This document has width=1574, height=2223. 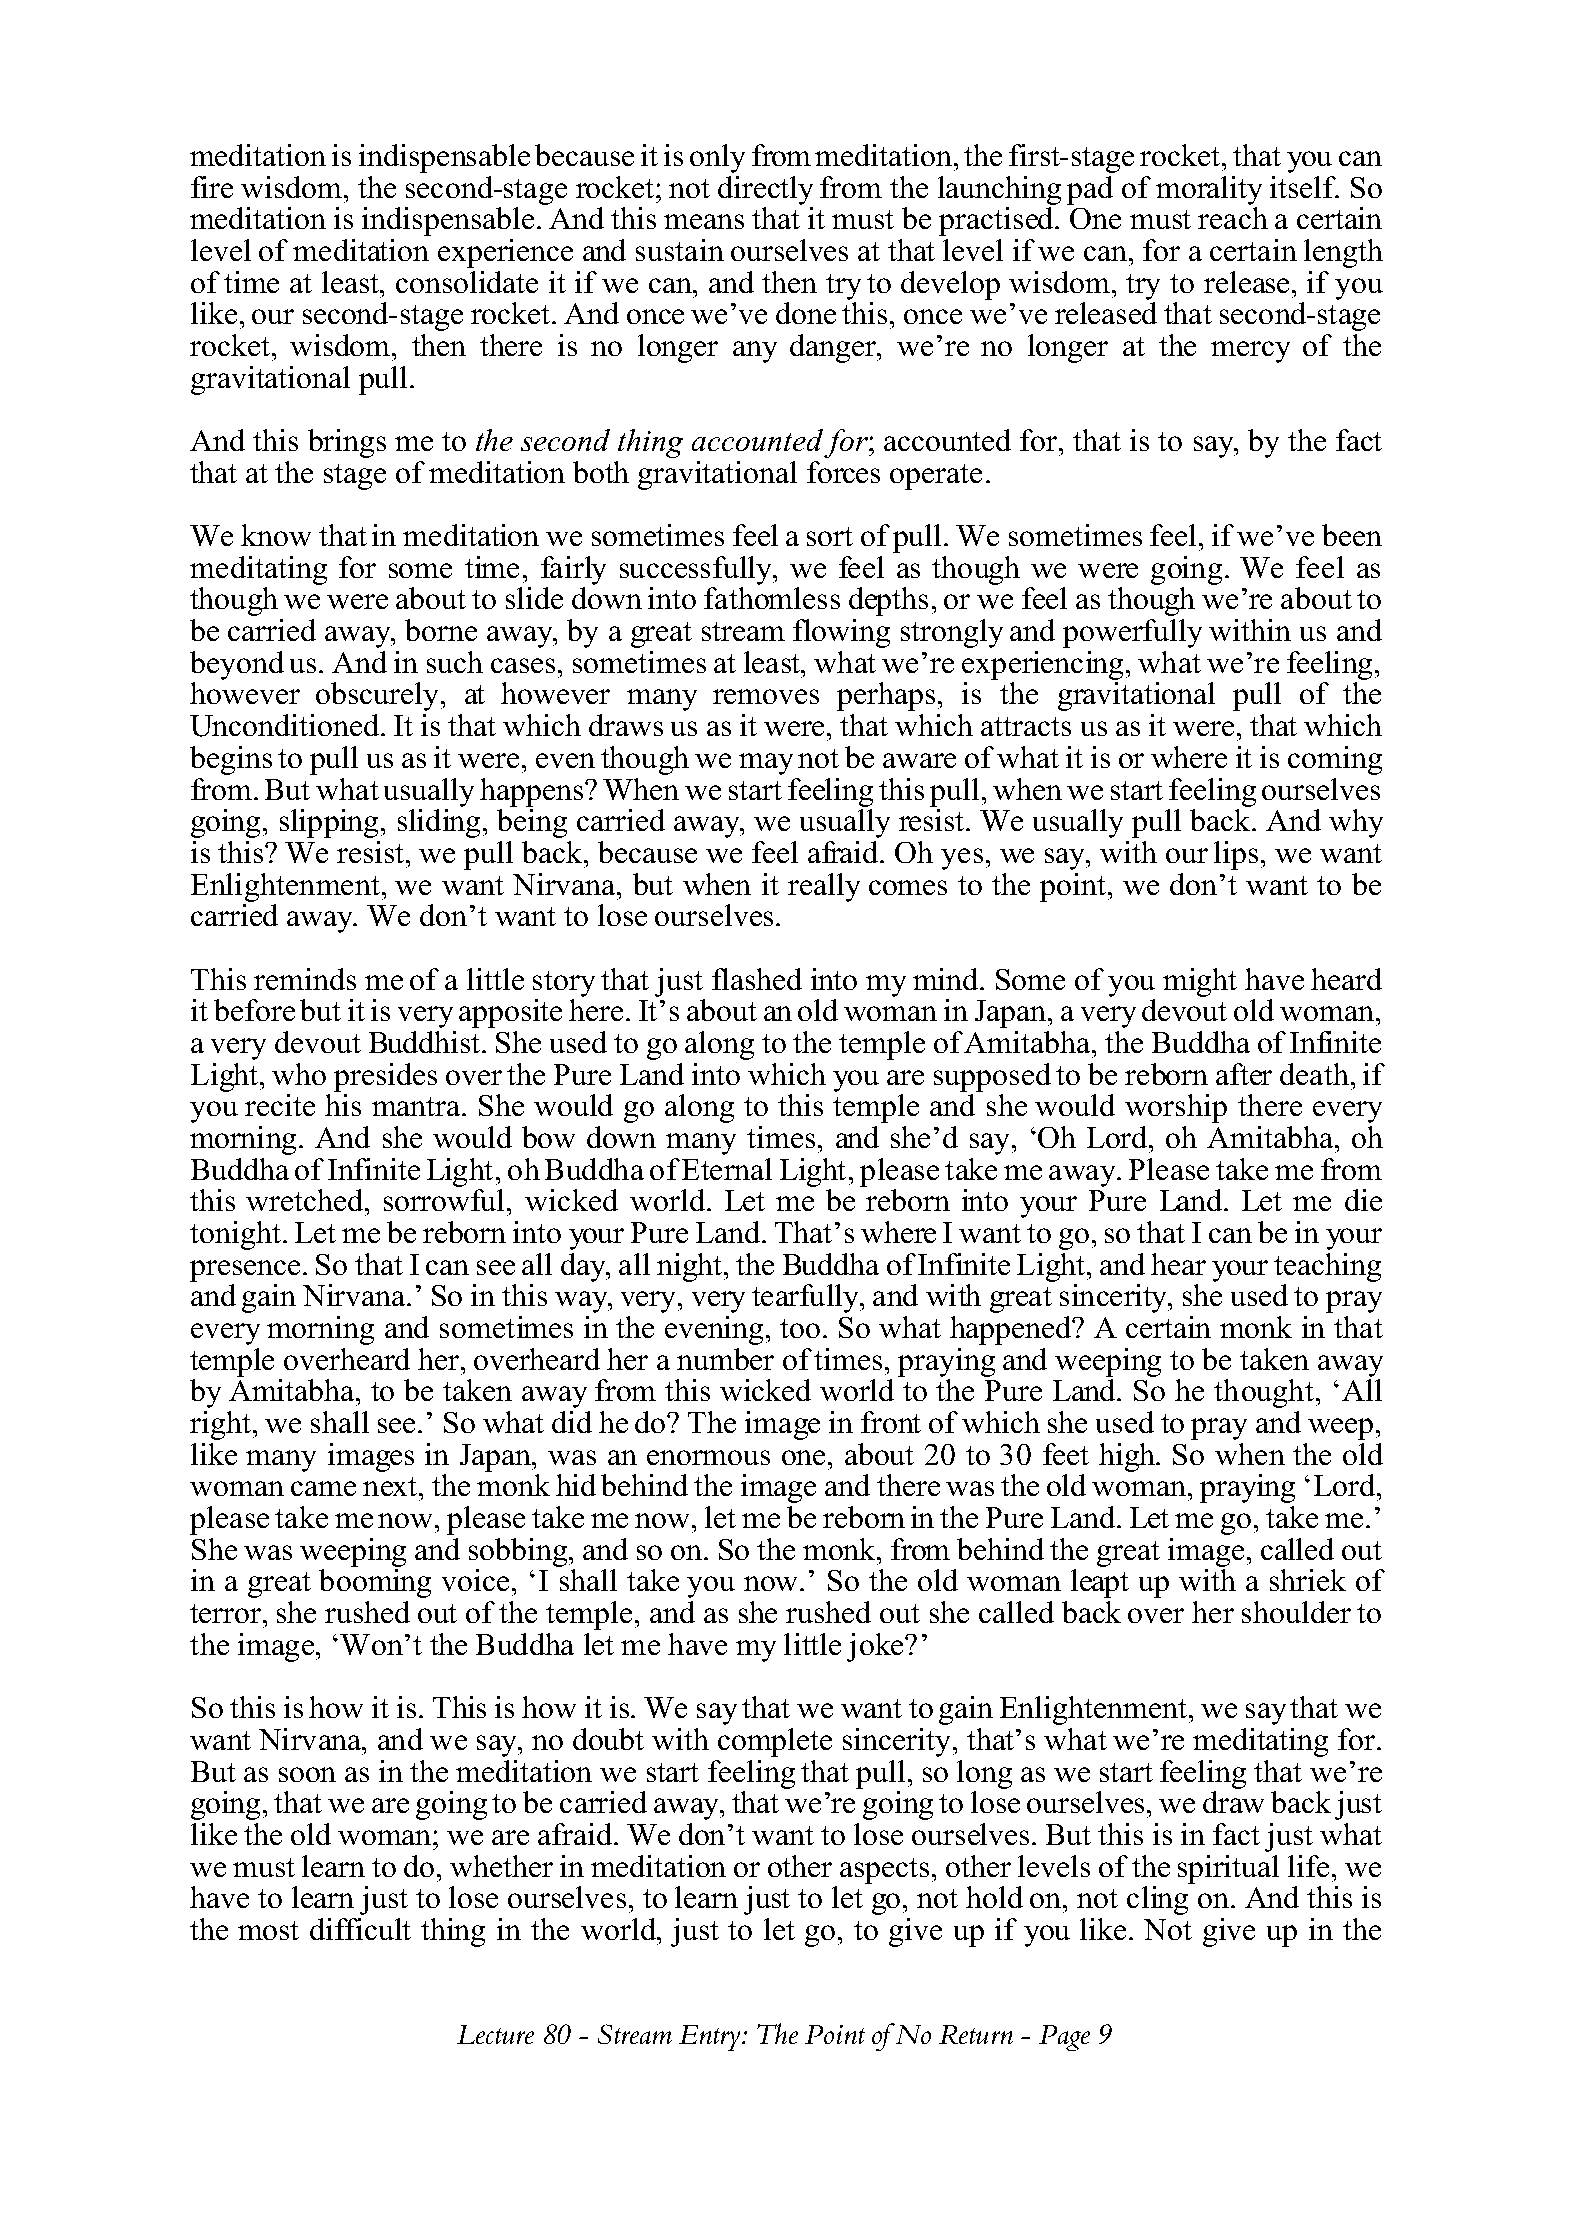 I want to click on Eternal, so click(x=727, y=1169).
